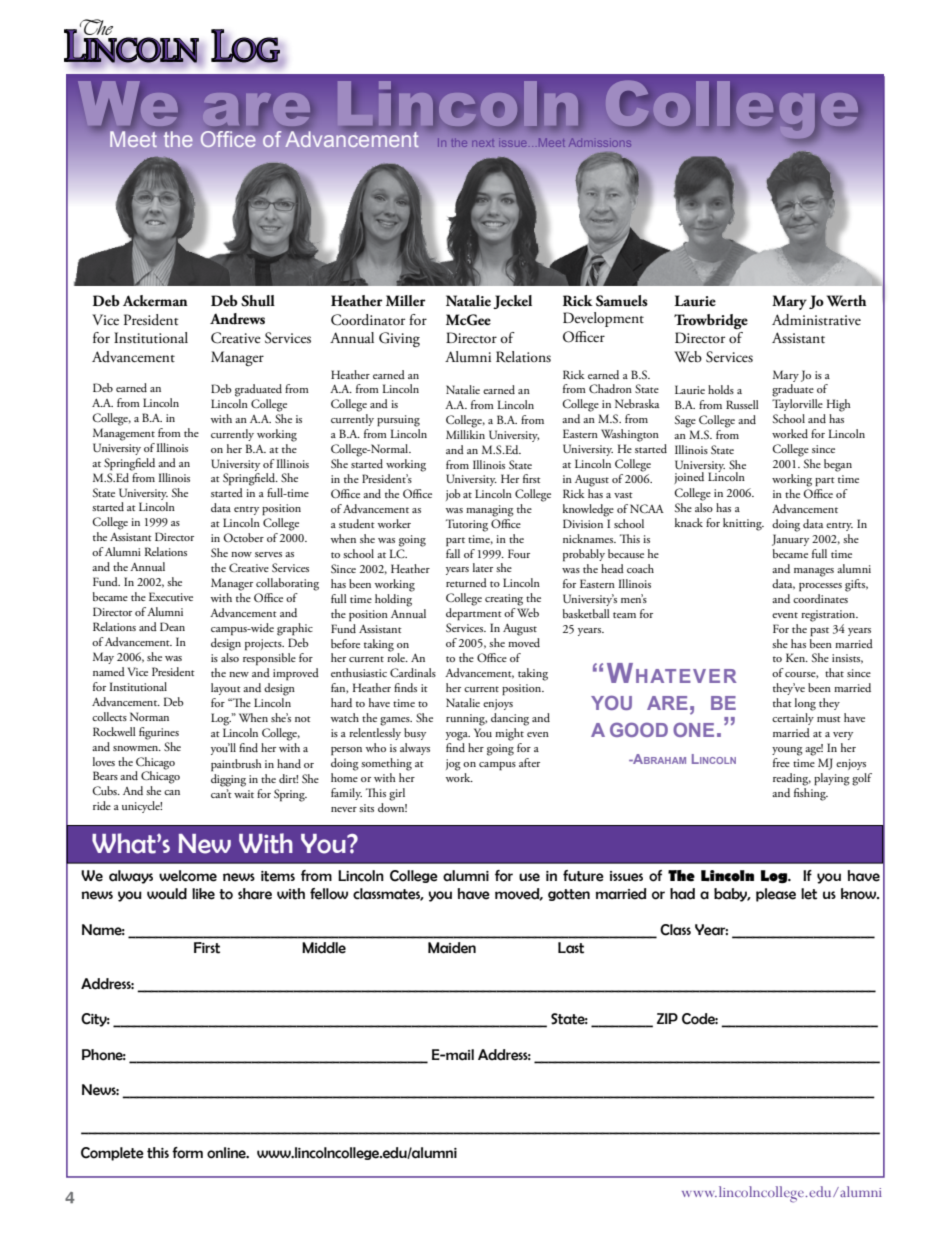 This screenshot has width=952, height=1233. What do you see at coordinates (796, 657) in the screenshot?
I see `Ken` at bounding box center [796, 657].
